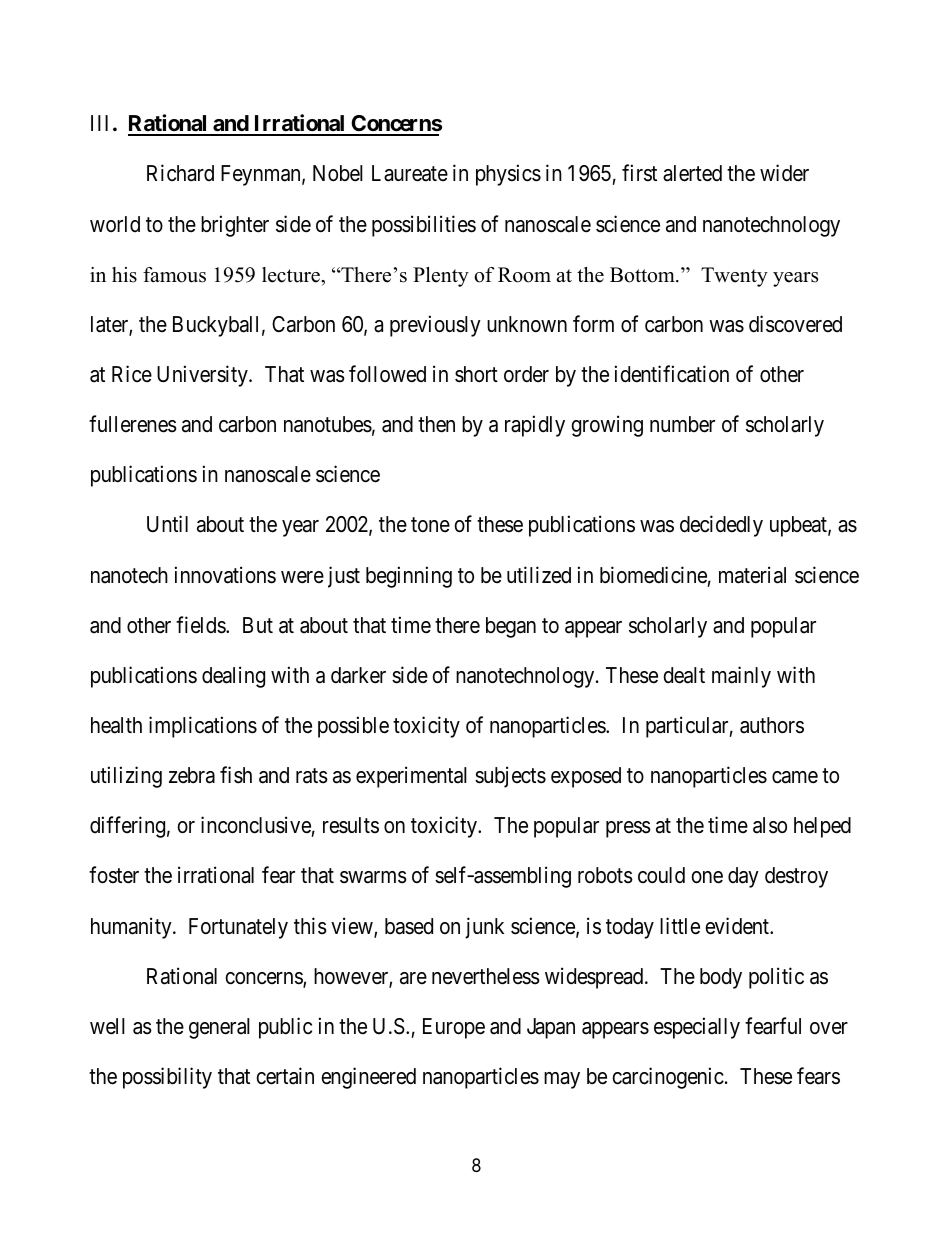 This screenshot has width=952, height=1233. Describe the element at coordinates (167, 1078) in the screenshot. I see `possibility` at that location.
